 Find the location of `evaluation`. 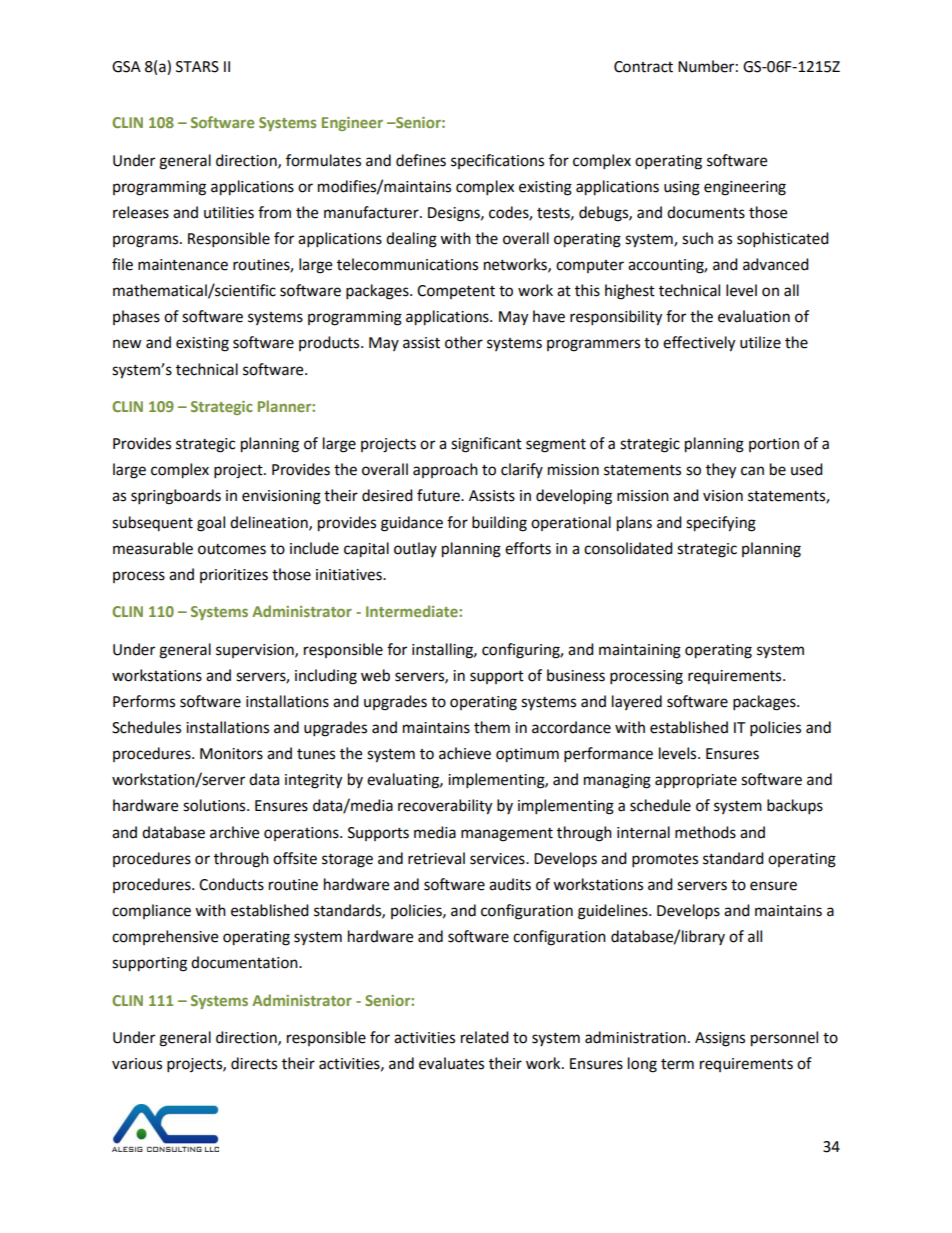

evaluation is located at coordinates (754, 316).
